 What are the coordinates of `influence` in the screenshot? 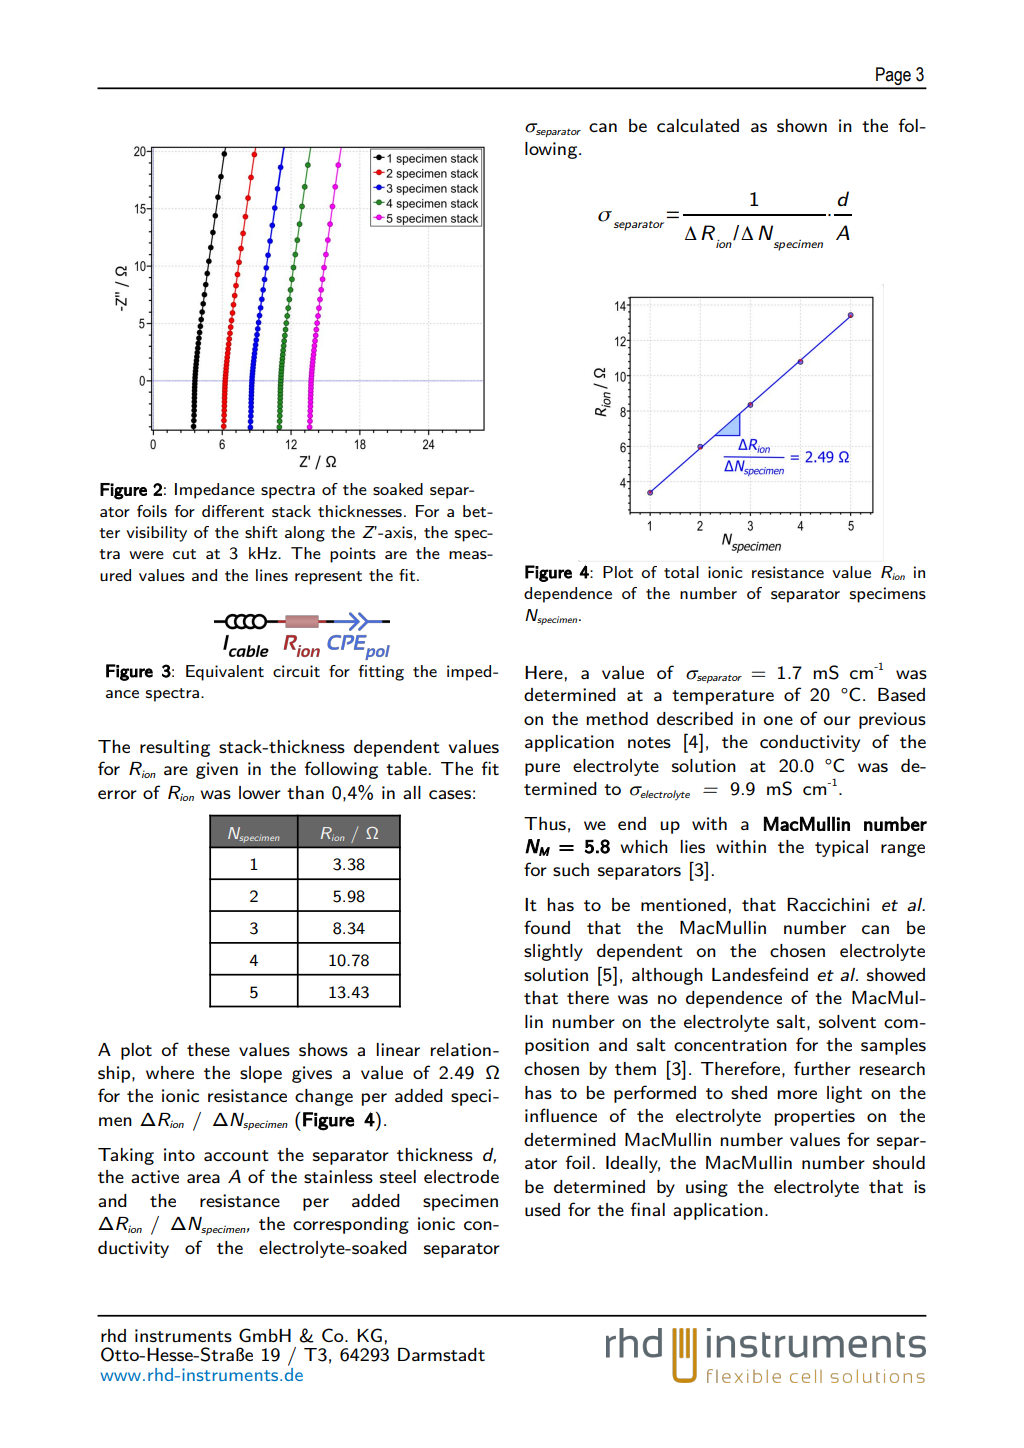 It's located at (561, 1115).
